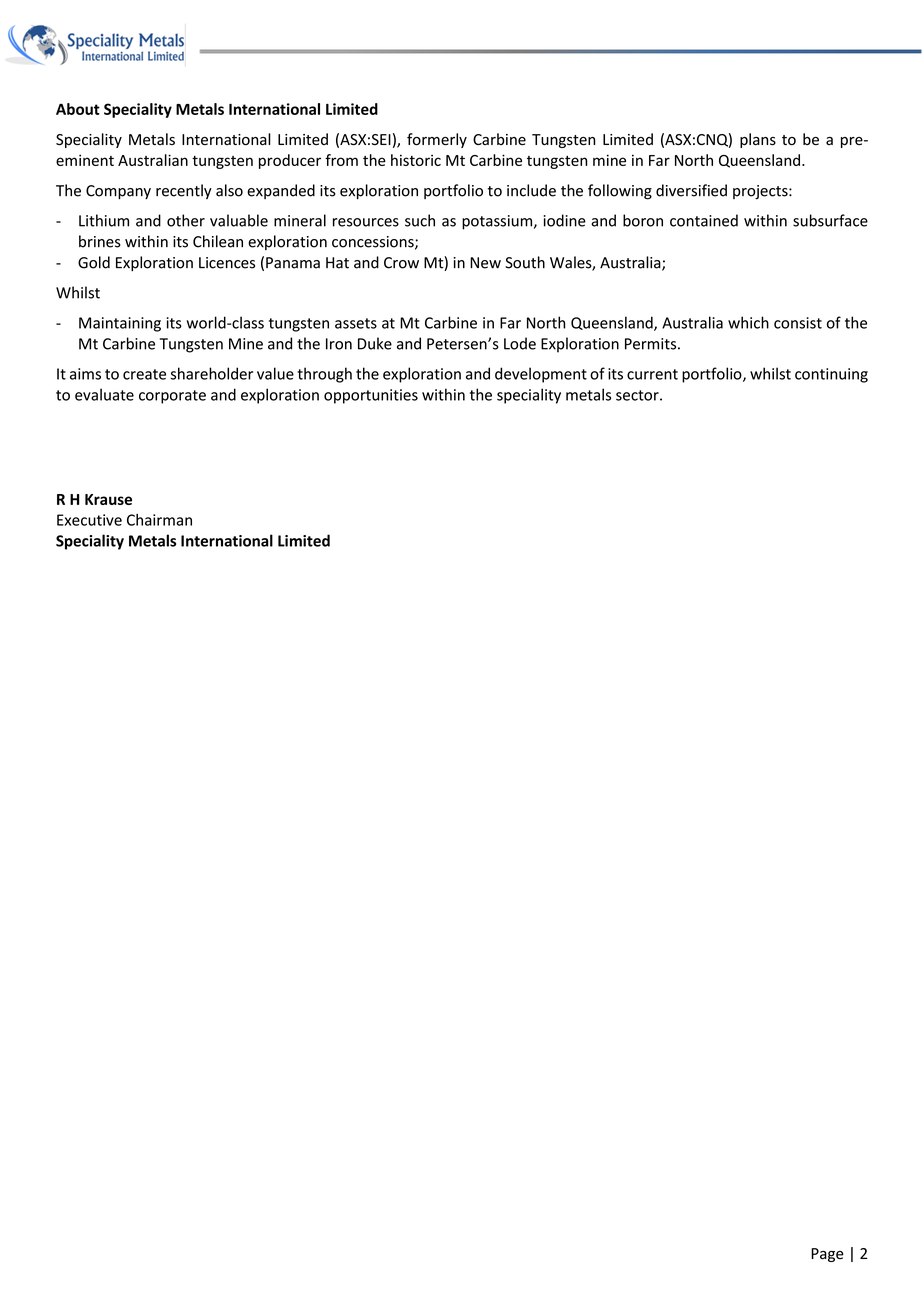 The height and width of the screenshot is (1307, 924). What do you see at coordinates (159, 520) in the screenshot?
I see `Chairman` at bounding box center [159, 520].
